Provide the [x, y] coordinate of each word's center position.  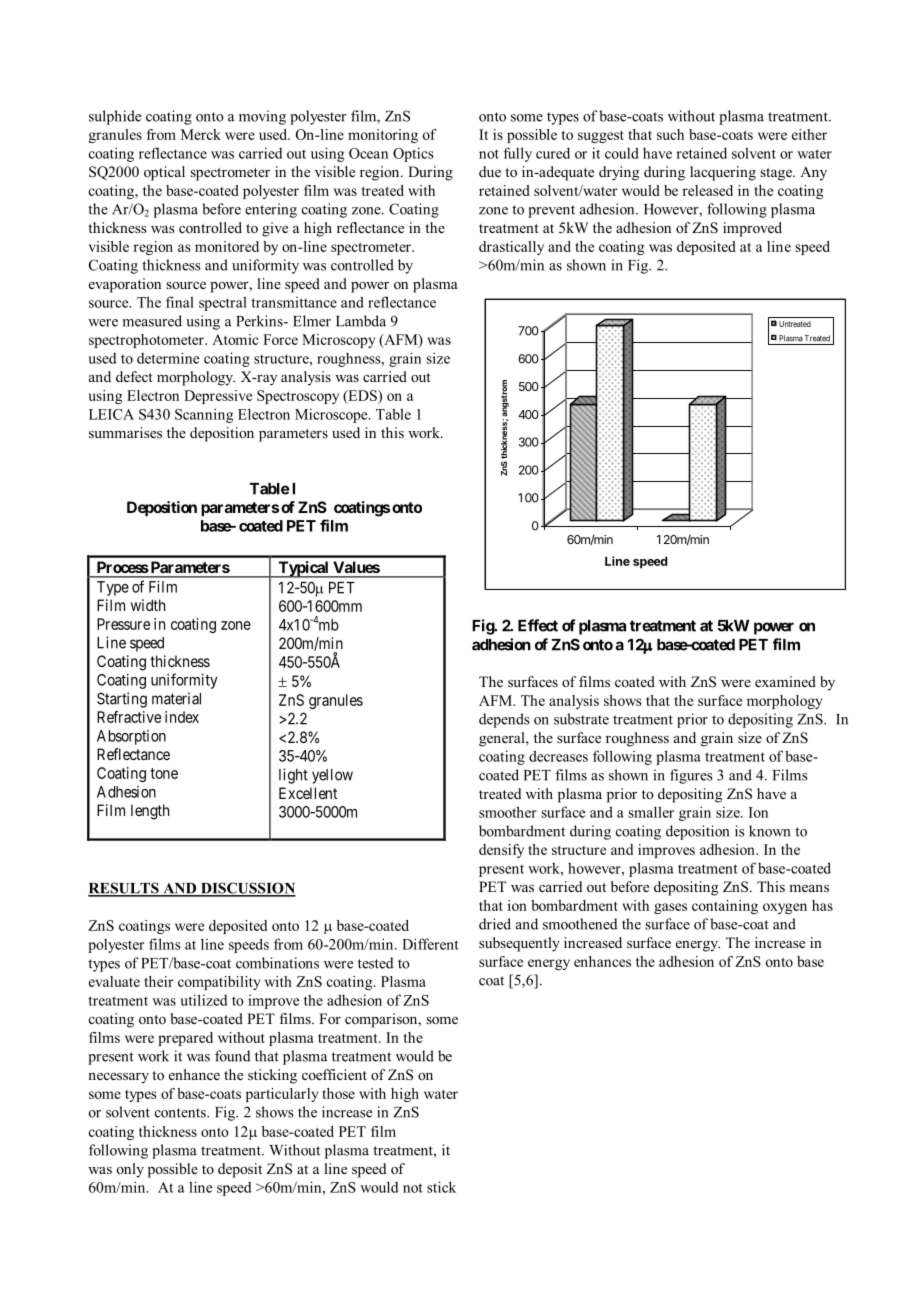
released [707, 190]
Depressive [218, 397]
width [148, 605]
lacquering [723, 173]
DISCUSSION [247, 889]
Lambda [361, 321]
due [490, 171]
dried [495, 924]
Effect [538, 625]
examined [785, 681]
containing [725, 907]
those [338, 1093]
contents [181, 1113]
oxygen [785, 908]
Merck [201, 134]
